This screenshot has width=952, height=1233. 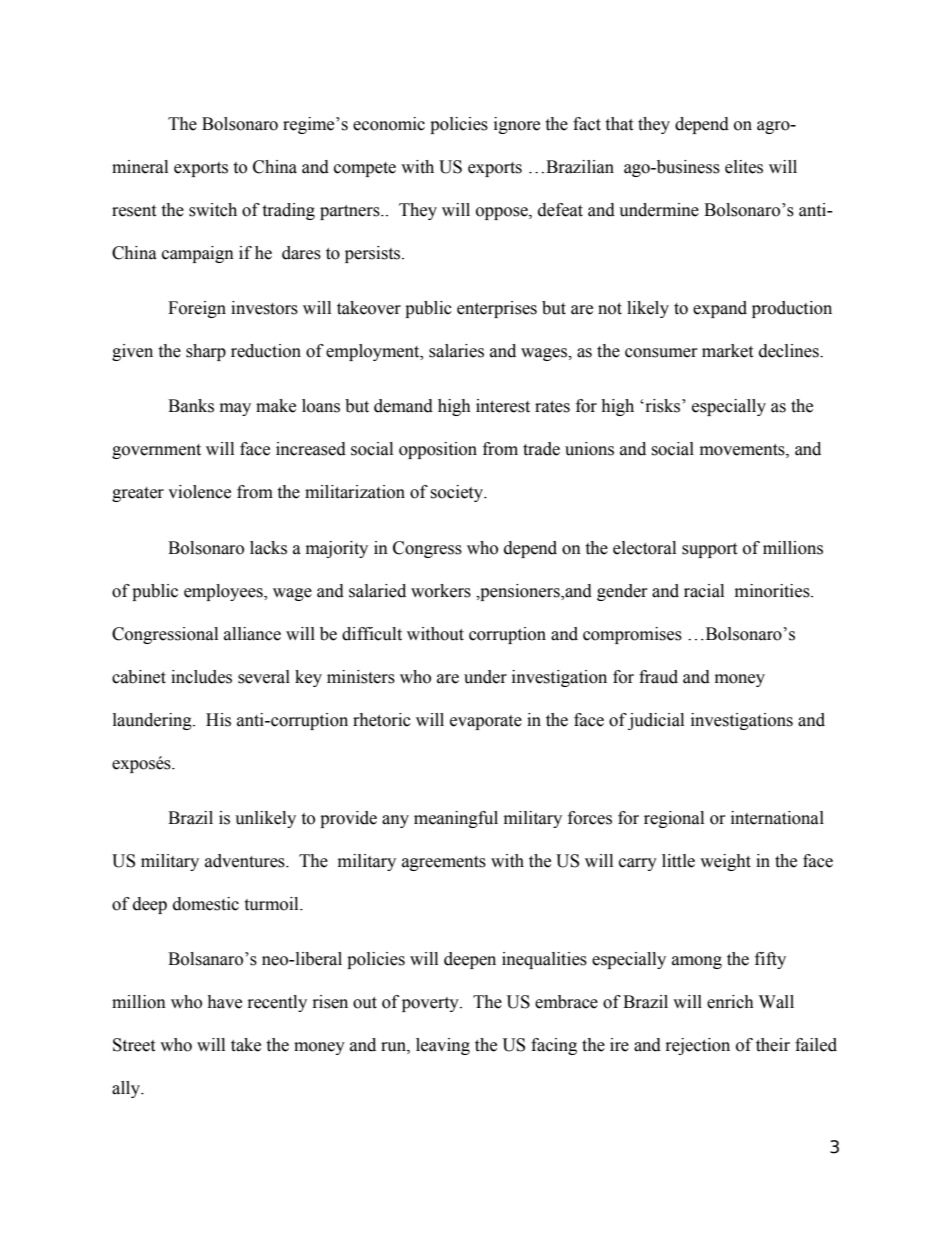 I want to click on ignore, so click(x=517, y=125).
